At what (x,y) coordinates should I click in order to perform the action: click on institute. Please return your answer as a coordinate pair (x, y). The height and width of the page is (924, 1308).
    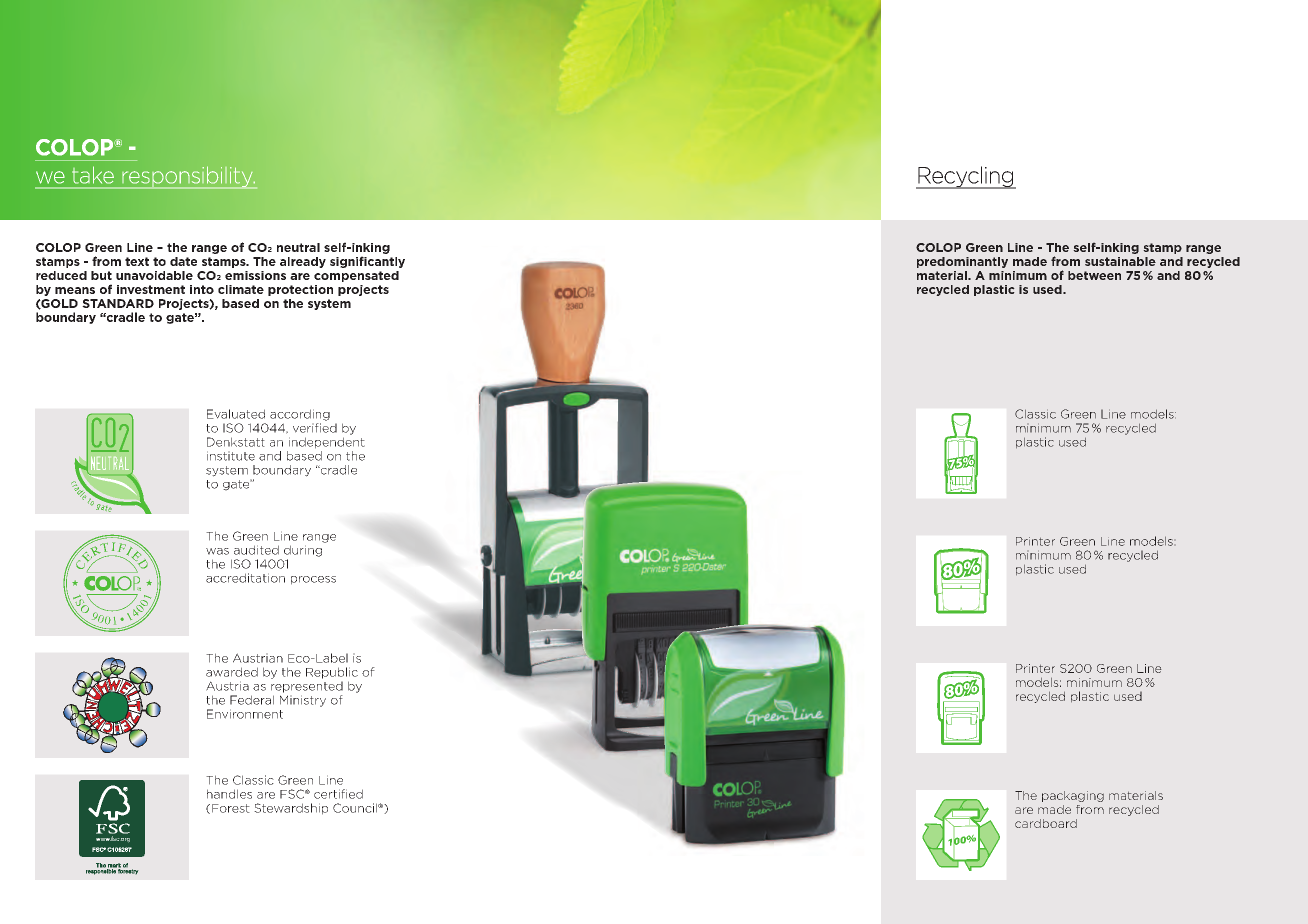
    Looking at the image, I should click on (231, 456).
